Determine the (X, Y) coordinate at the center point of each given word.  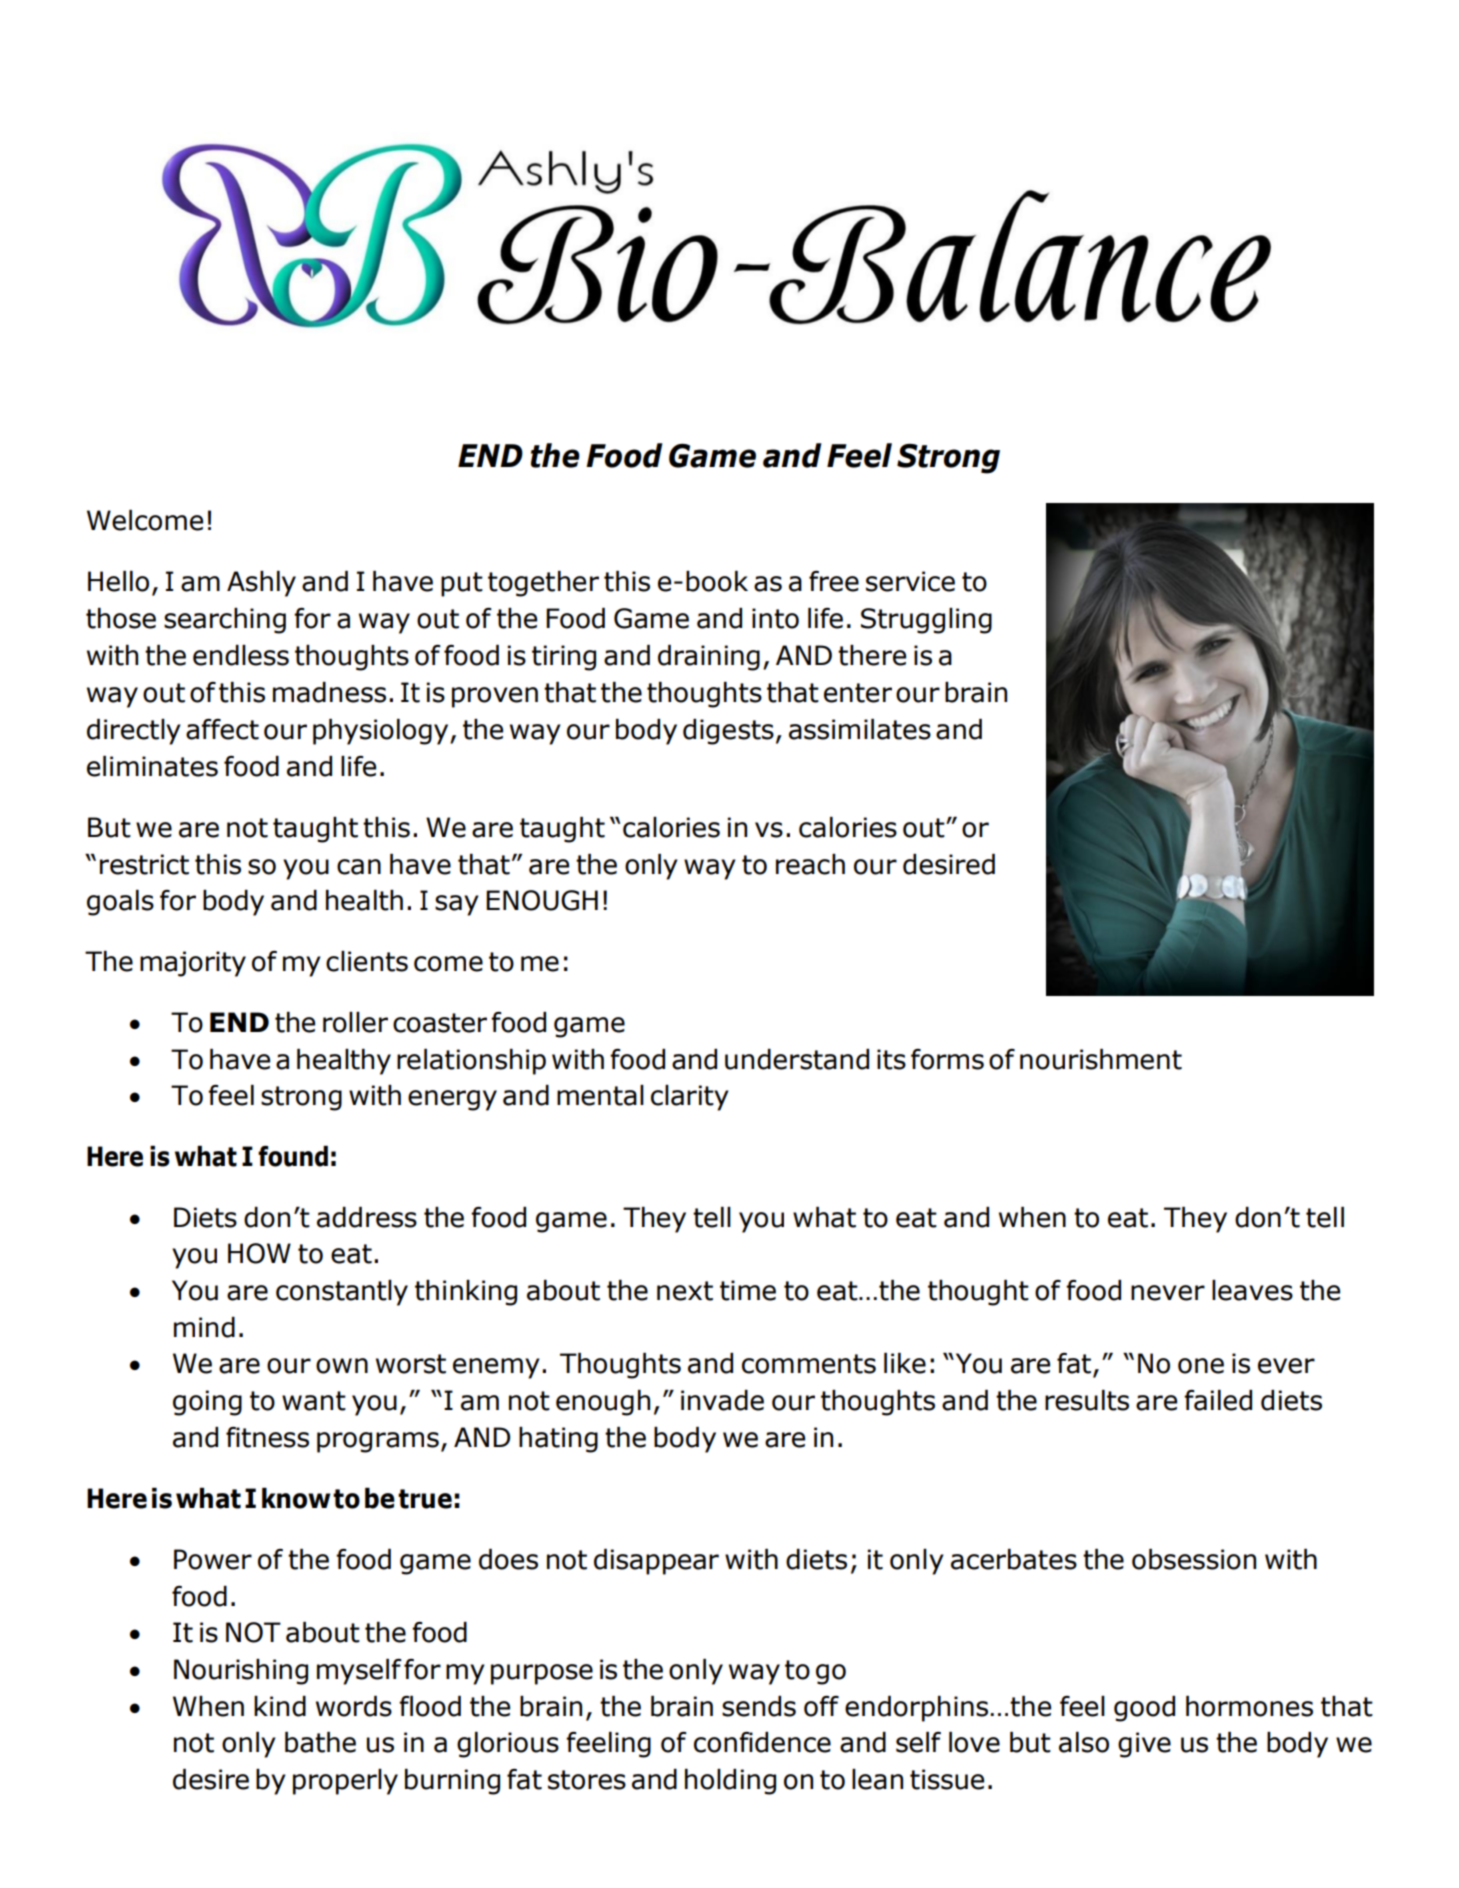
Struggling (926, 621)
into (775, 618)
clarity (690, 1098)
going (207, 1403)
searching (225, 621)
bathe (320, 1742)
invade (722, 1400)
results (1087, 1400)
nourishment (1101, 1059)
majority (193, 964)
